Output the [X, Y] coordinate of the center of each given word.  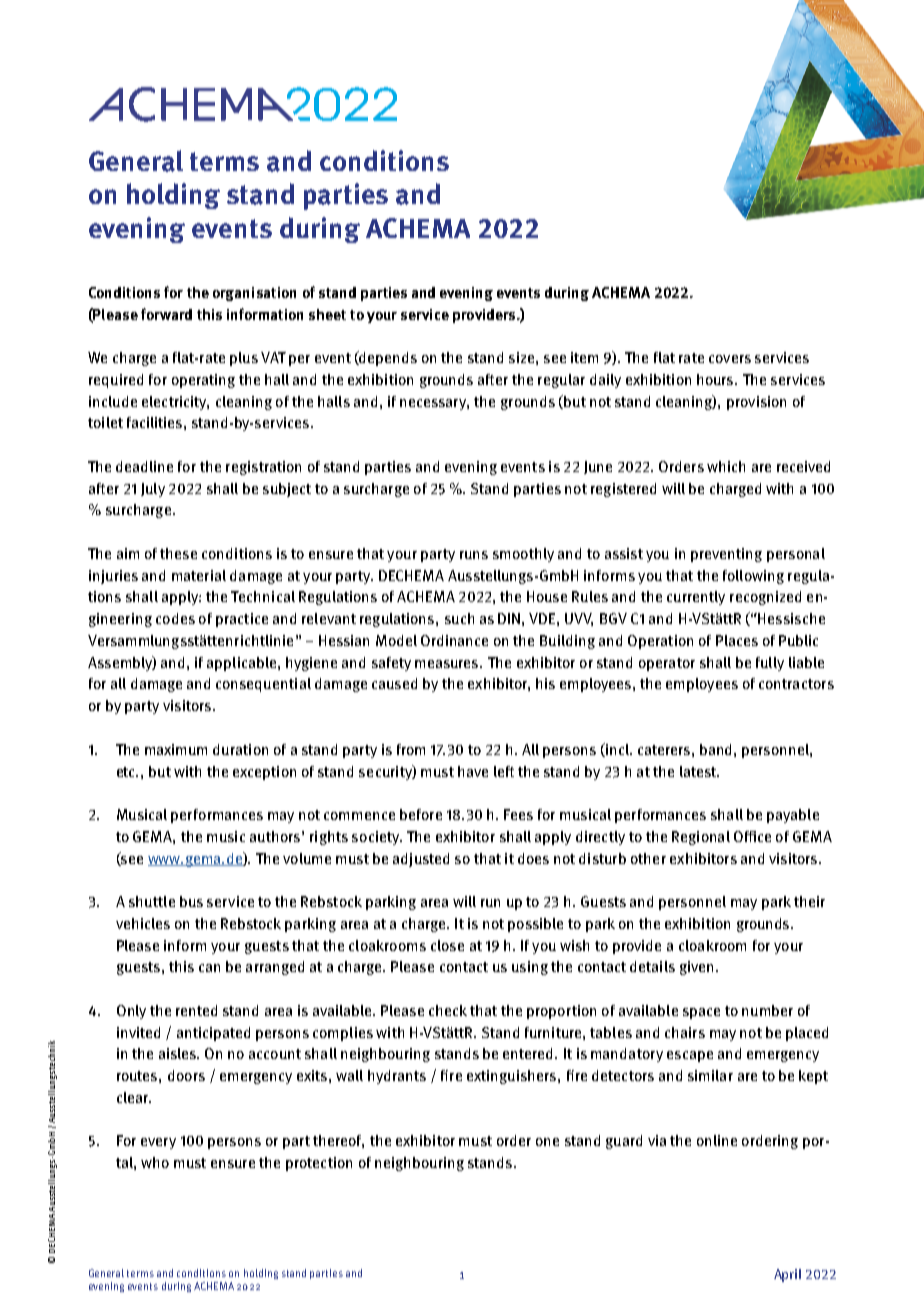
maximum [176, 749]
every [158, 1143]
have [473, 771]
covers [730, 359]
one [547, 1142]
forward [166, 314]
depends [387, 358]
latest [699, 771]
